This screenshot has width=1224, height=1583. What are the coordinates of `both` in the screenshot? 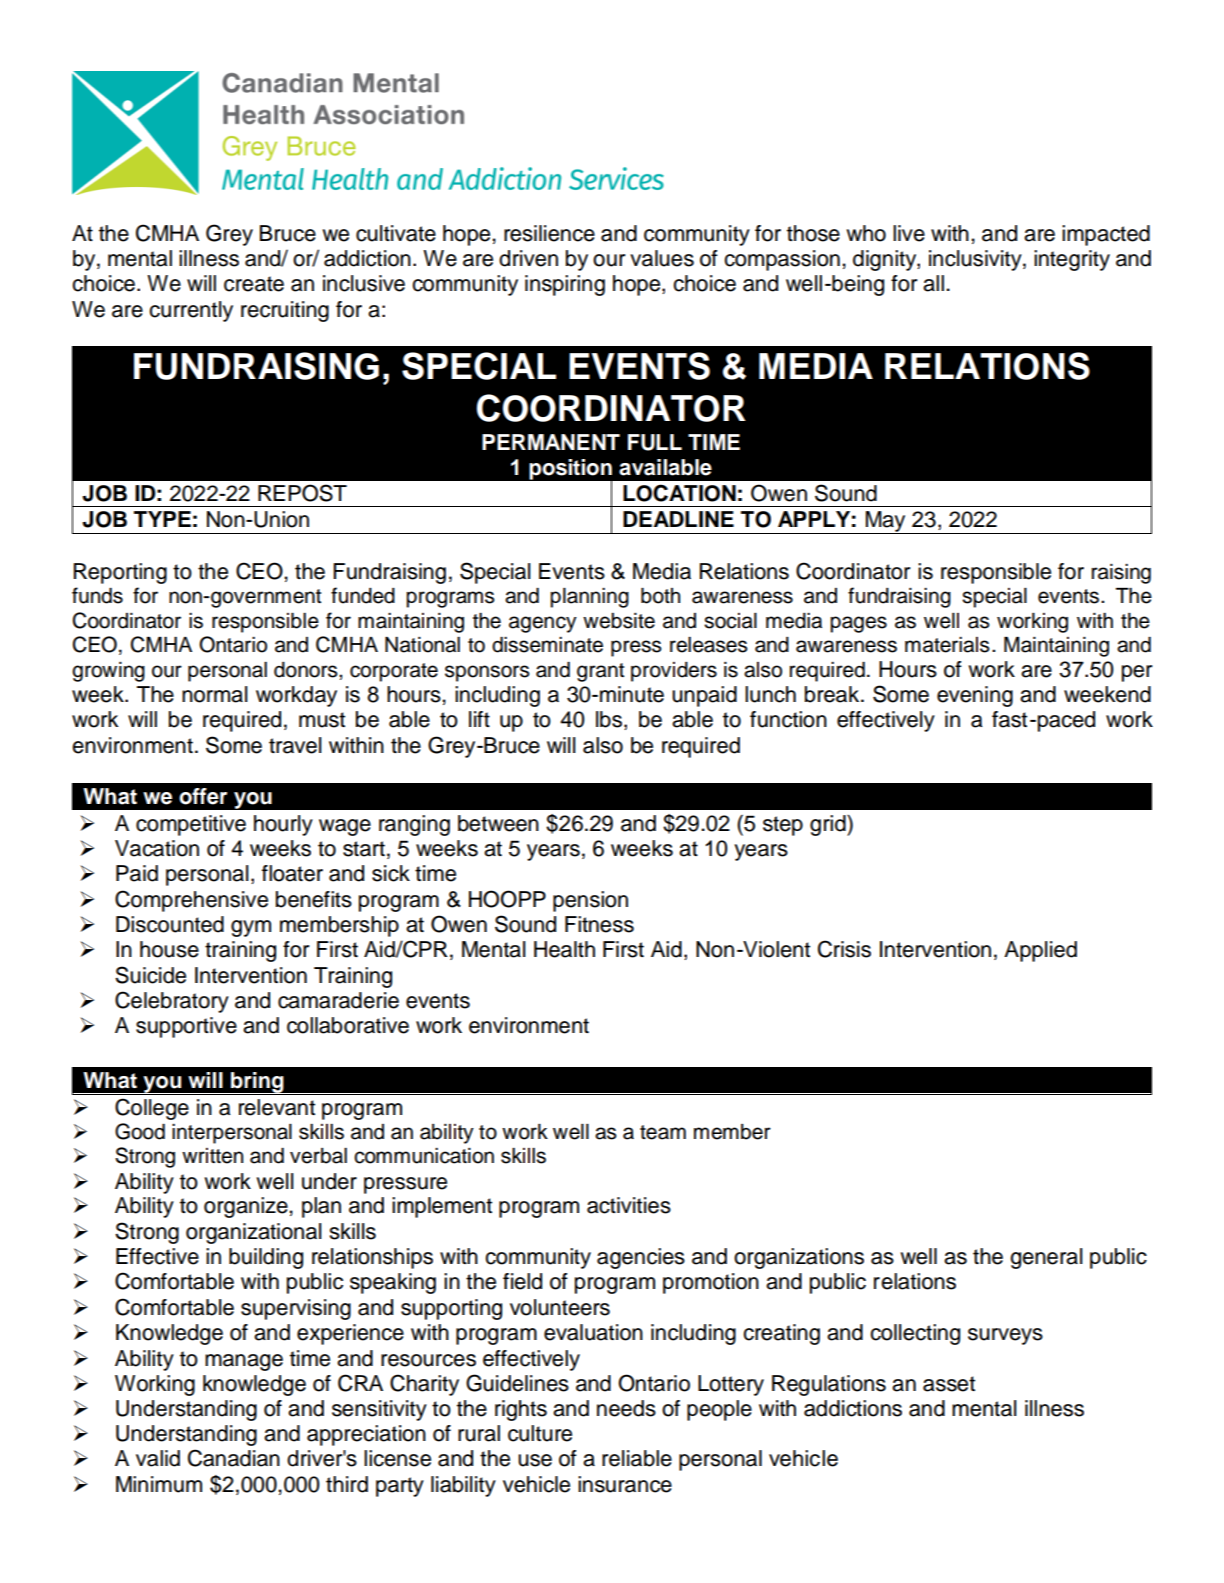 It's located at (660, 596).
